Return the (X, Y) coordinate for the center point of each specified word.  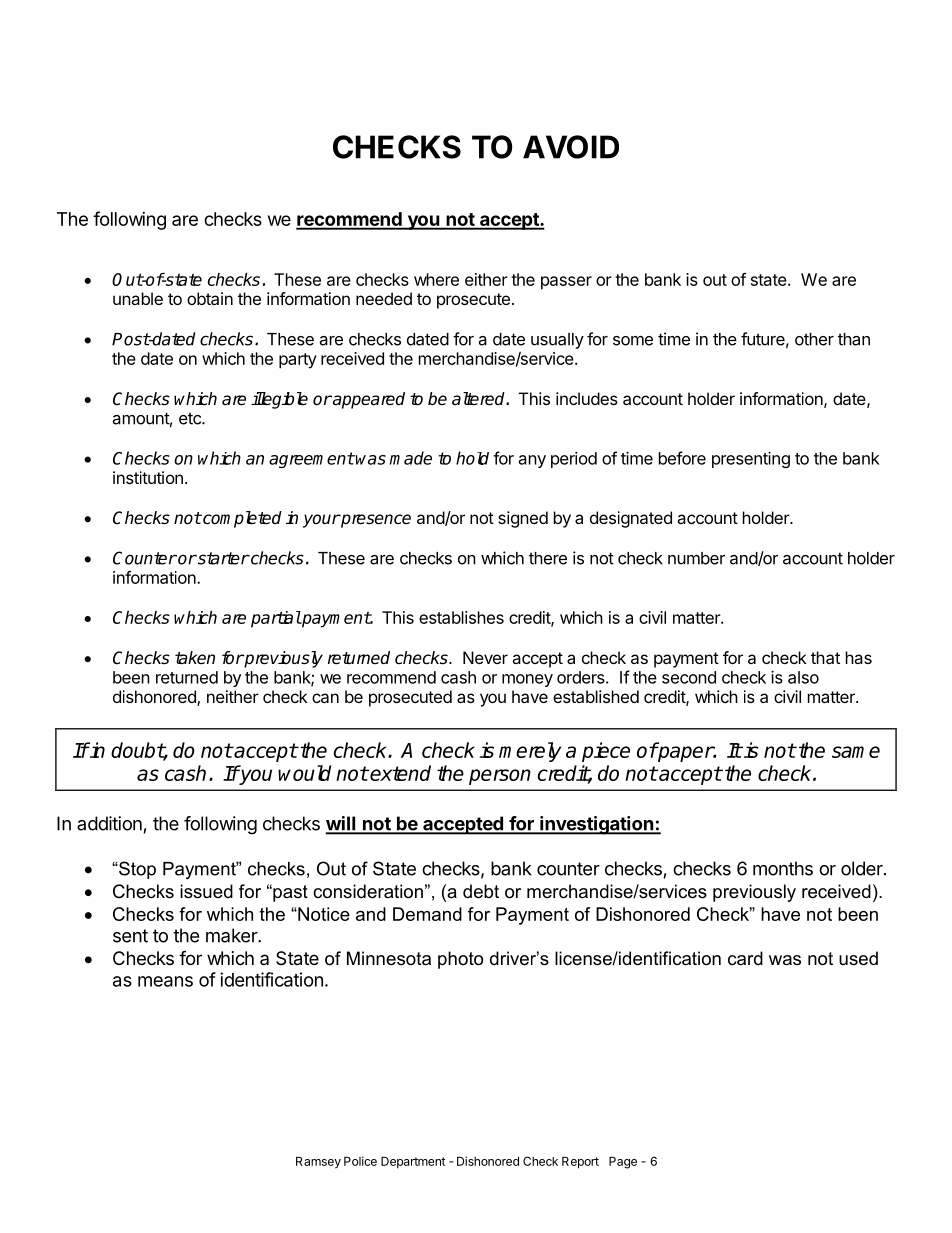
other (814, 339)
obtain (210, 298)
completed (241, 519)
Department (413, 1162)
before (682, 458)
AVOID (571, 147)
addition (109, 823)
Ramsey (318, 1162)
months (783, 868)
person (500, 777)
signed (523, 519)
